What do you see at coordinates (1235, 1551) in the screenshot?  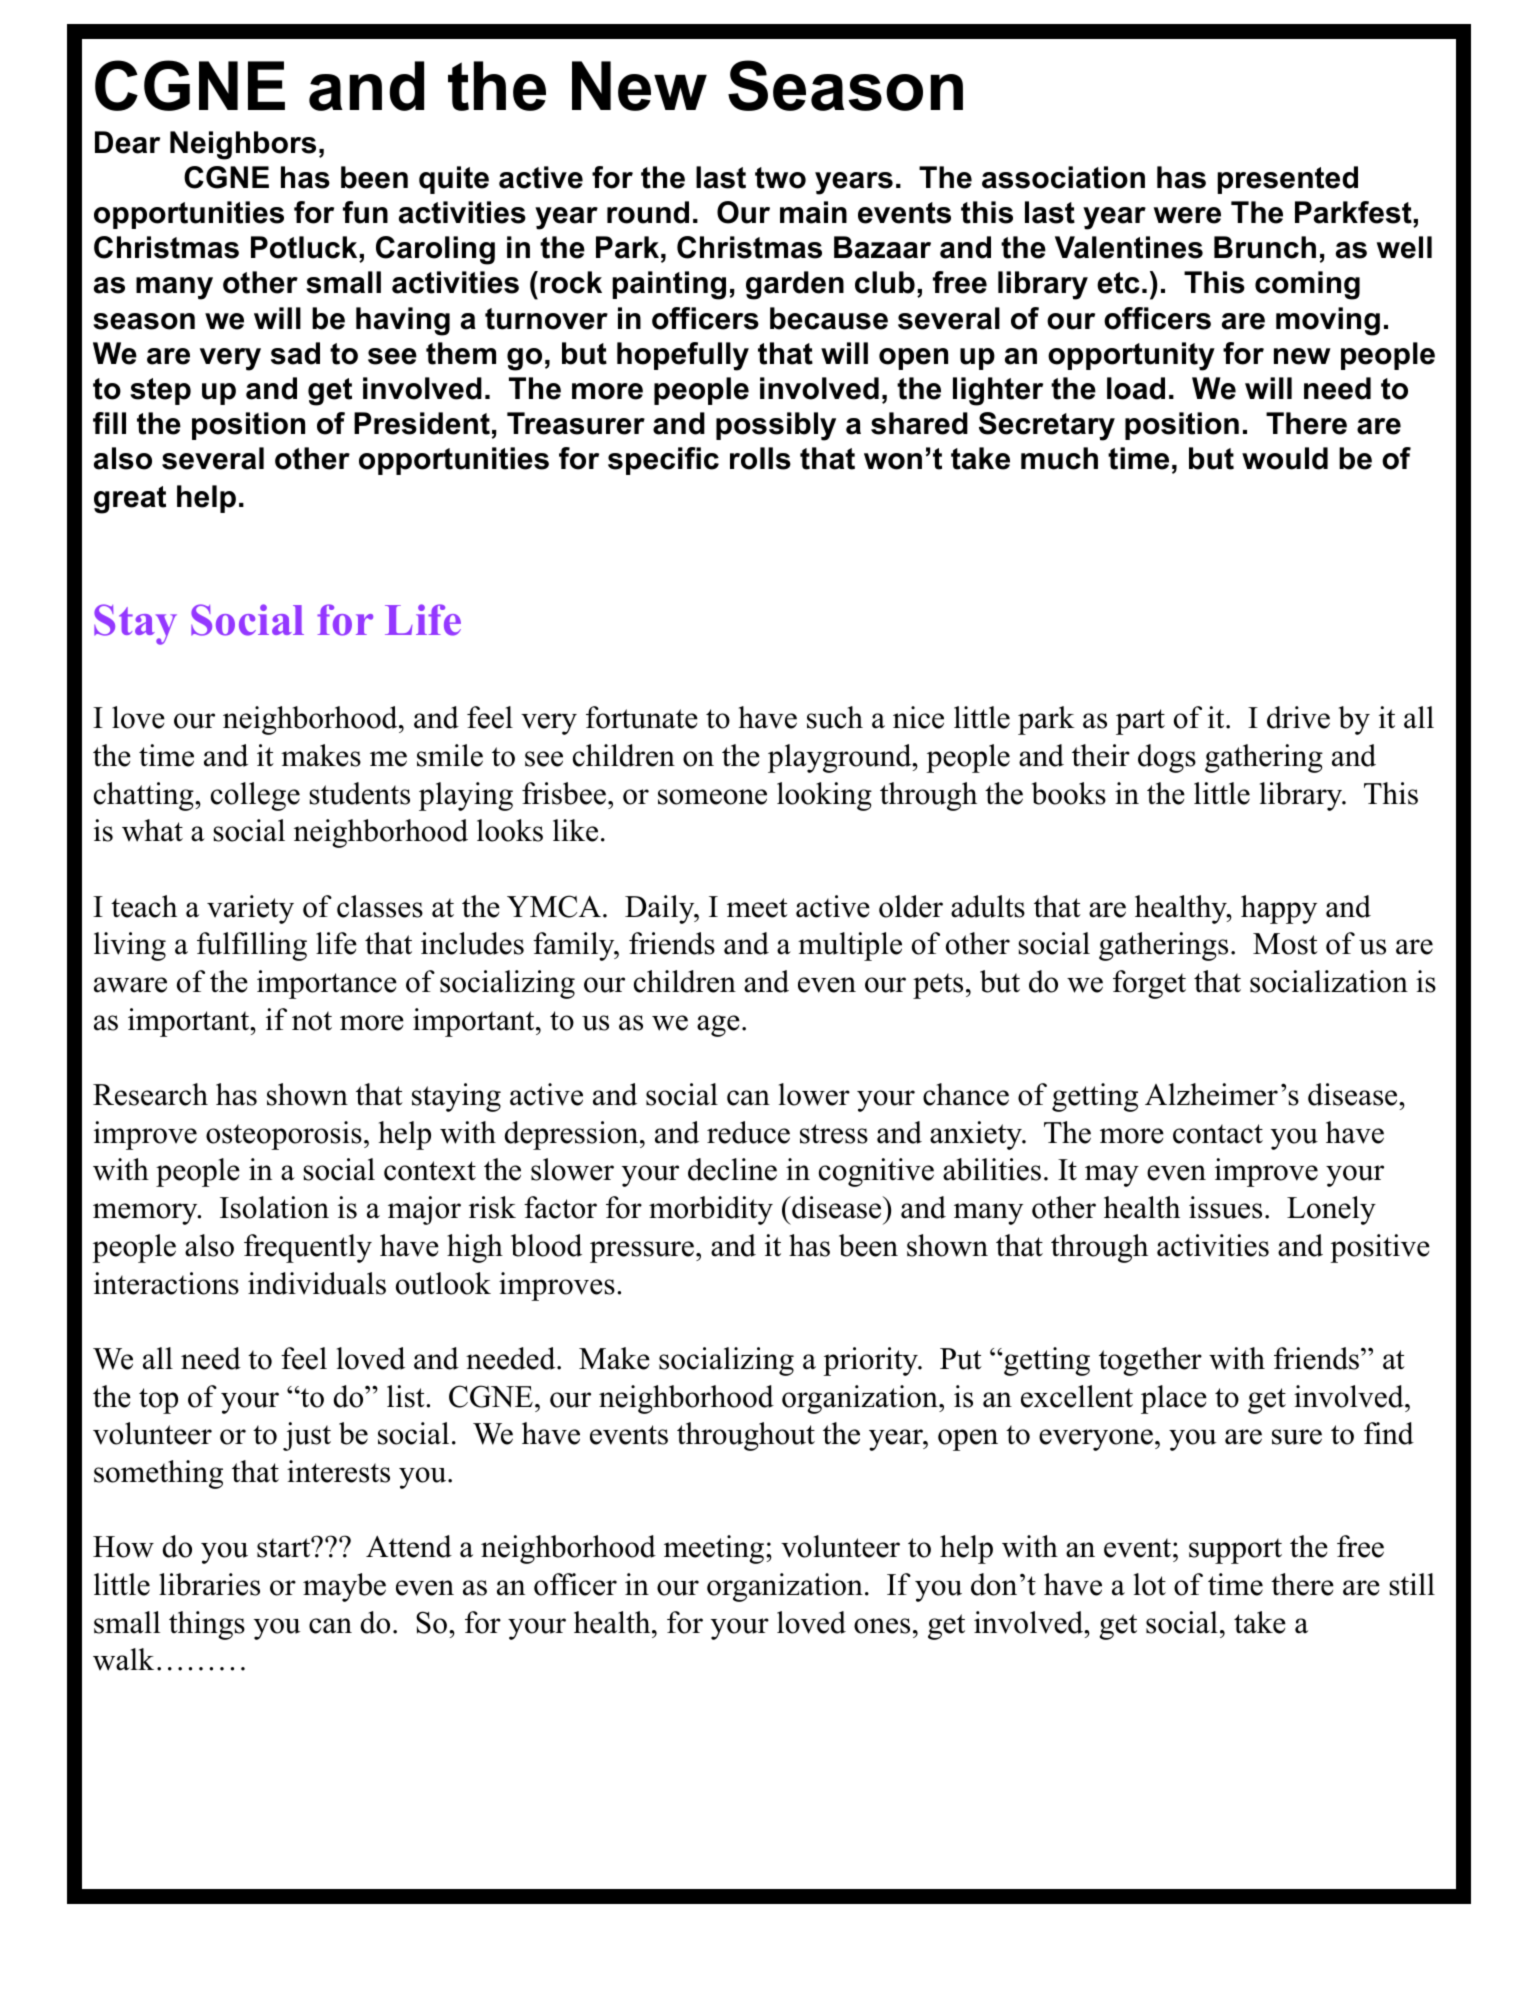 I see `support` at bounding box center [1235, 1551].
